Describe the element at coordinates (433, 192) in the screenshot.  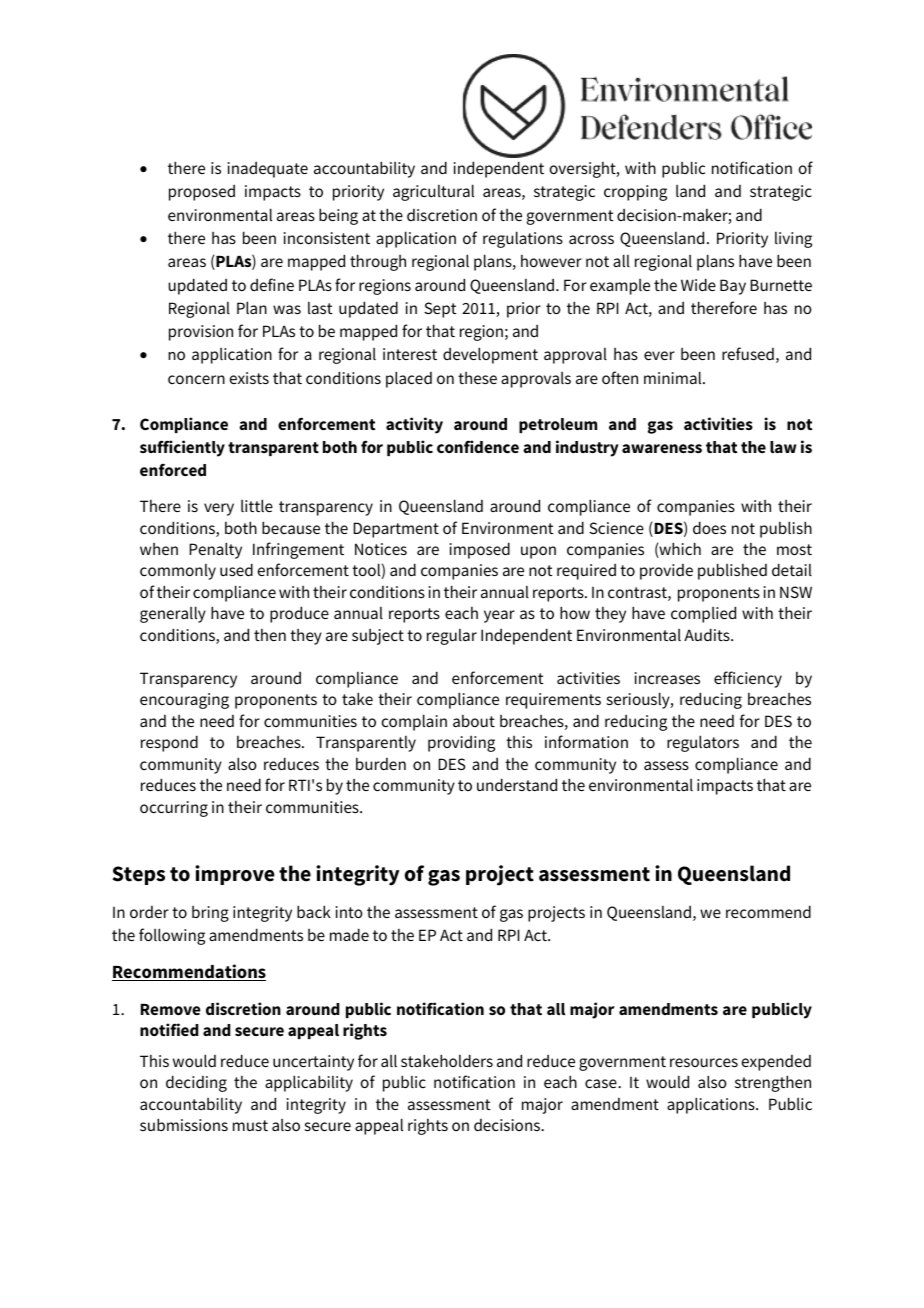
I see `agricultural` at that location.
